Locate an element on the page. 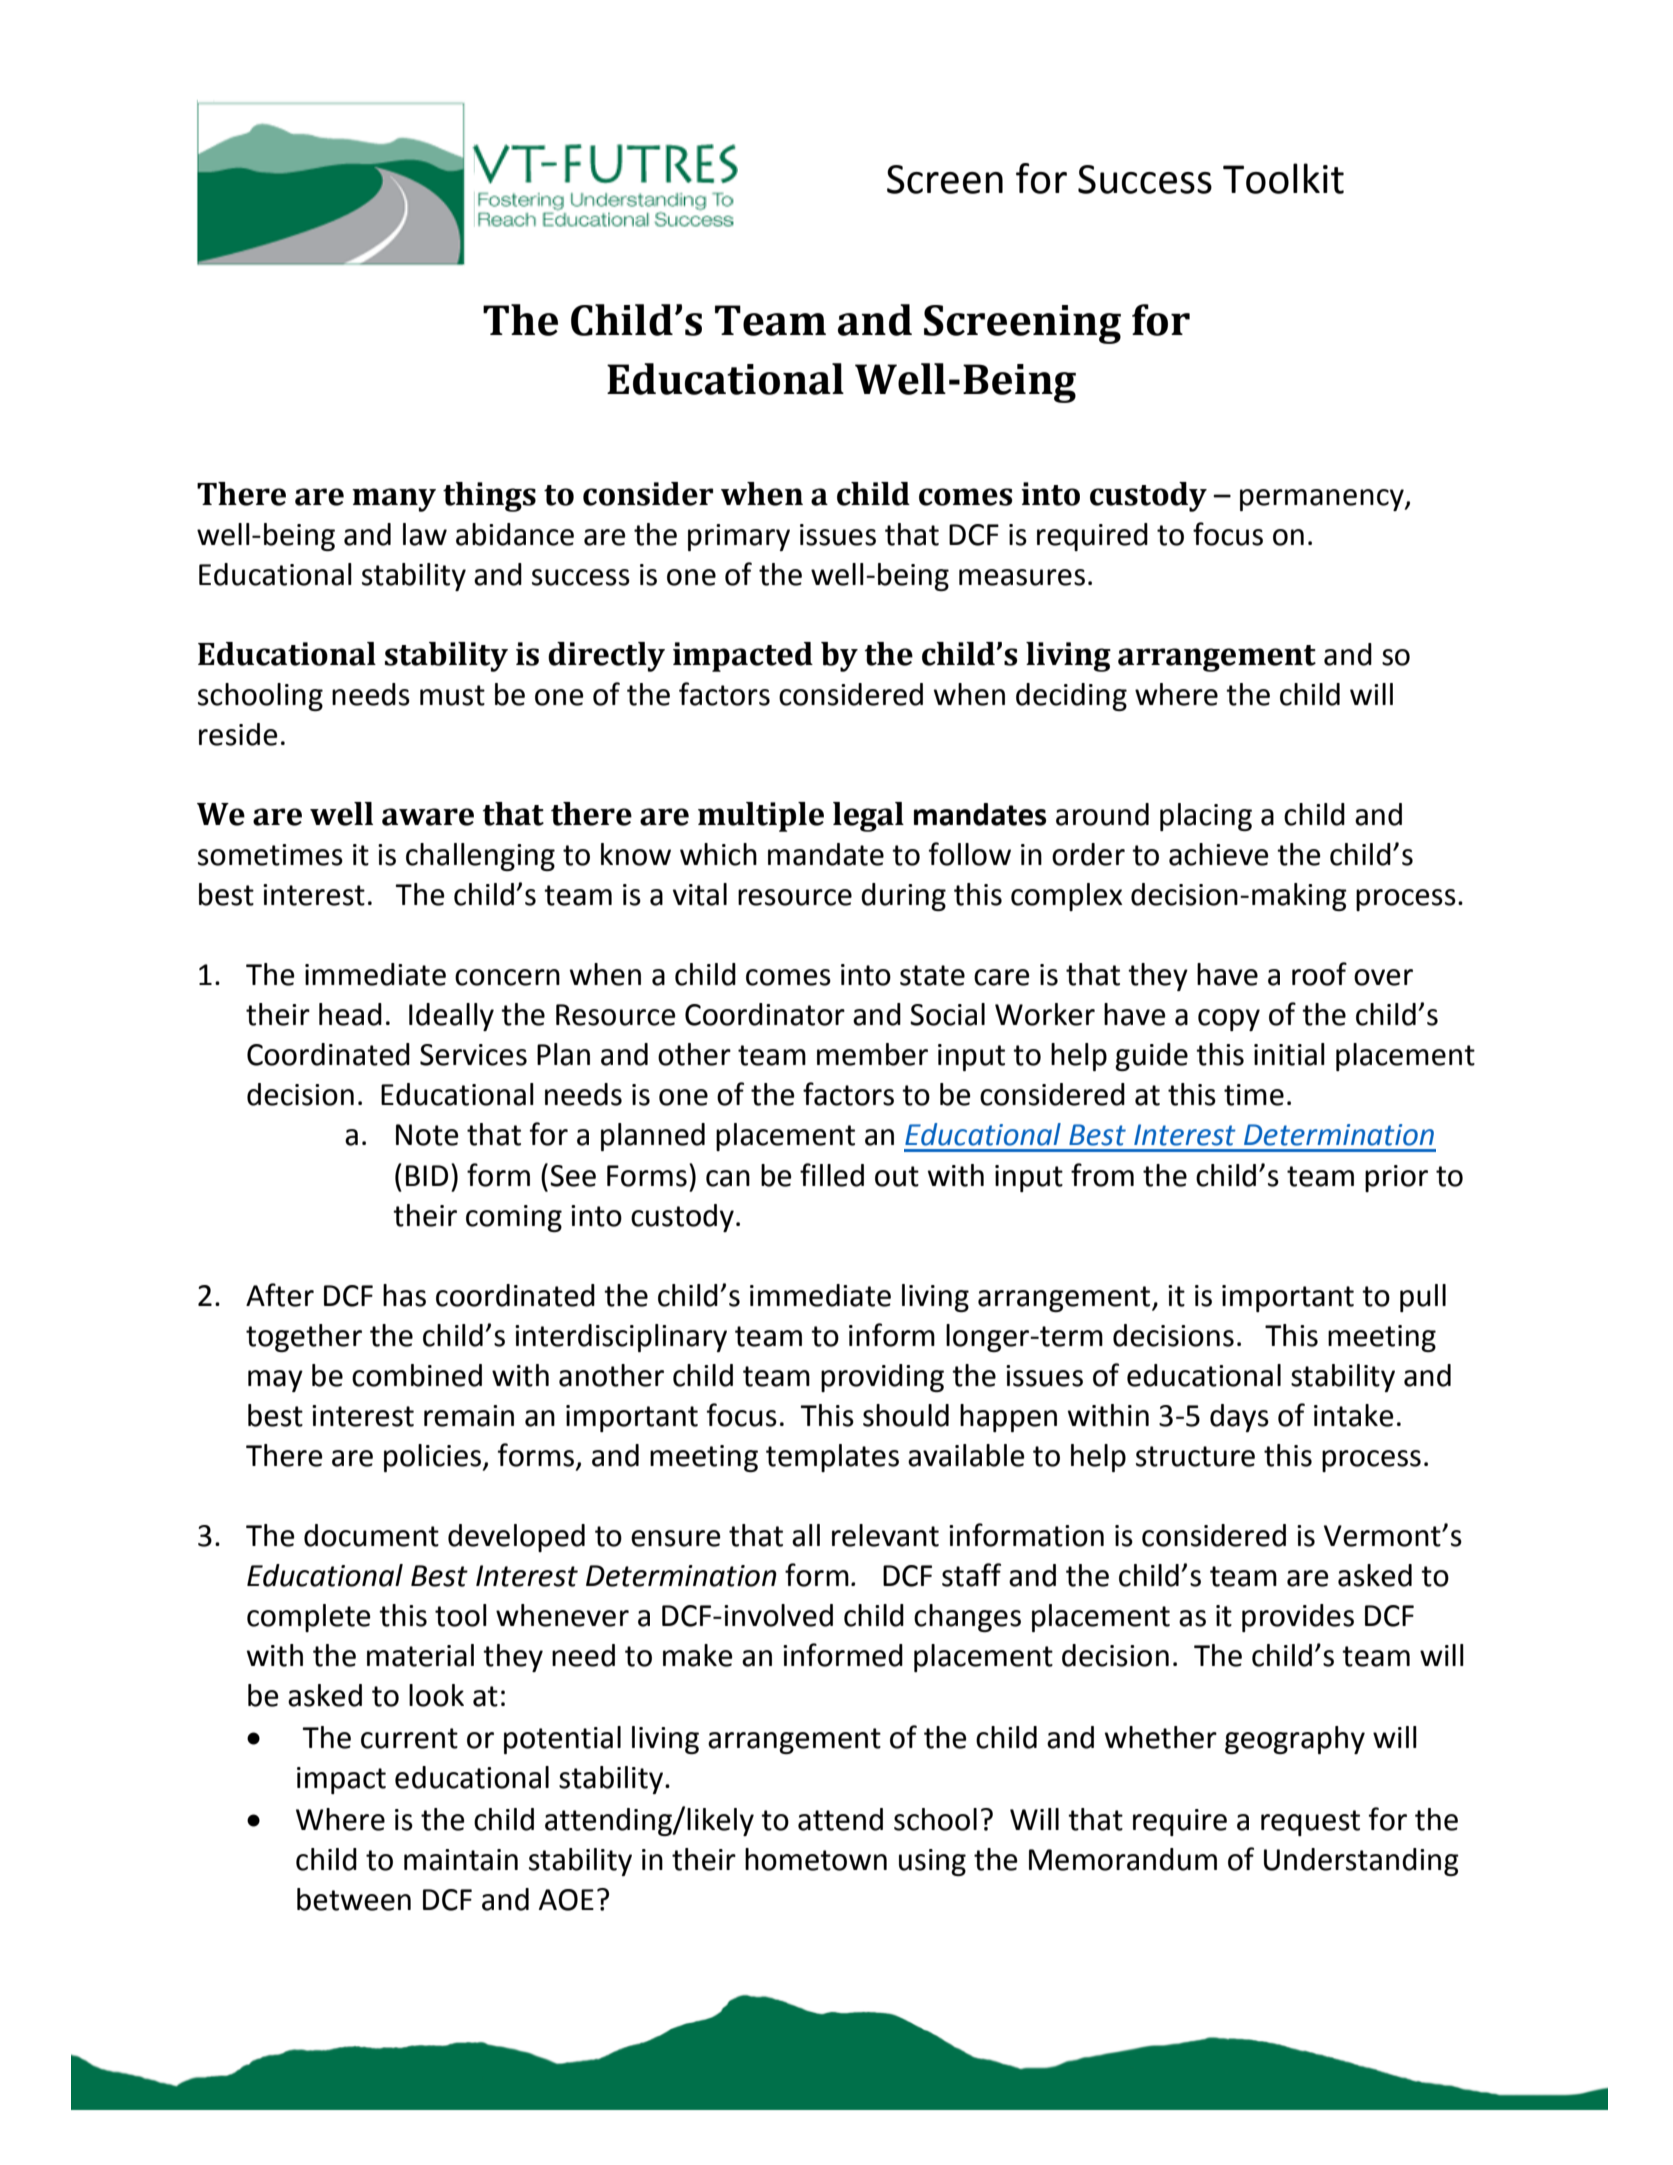  law is located at coordinates (425, 534).
